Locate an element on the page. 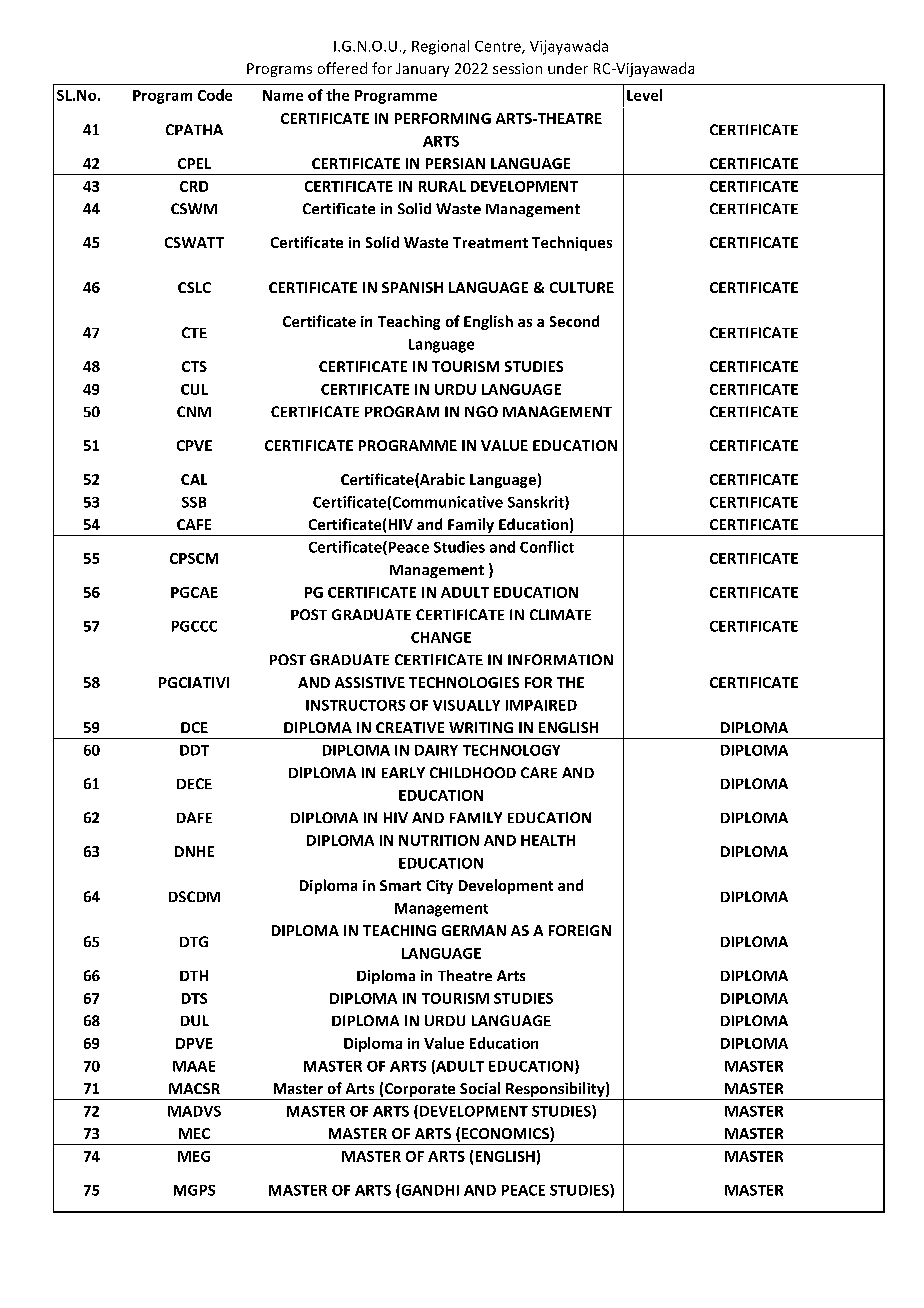  Social is located at coordinates (480, 1088).
